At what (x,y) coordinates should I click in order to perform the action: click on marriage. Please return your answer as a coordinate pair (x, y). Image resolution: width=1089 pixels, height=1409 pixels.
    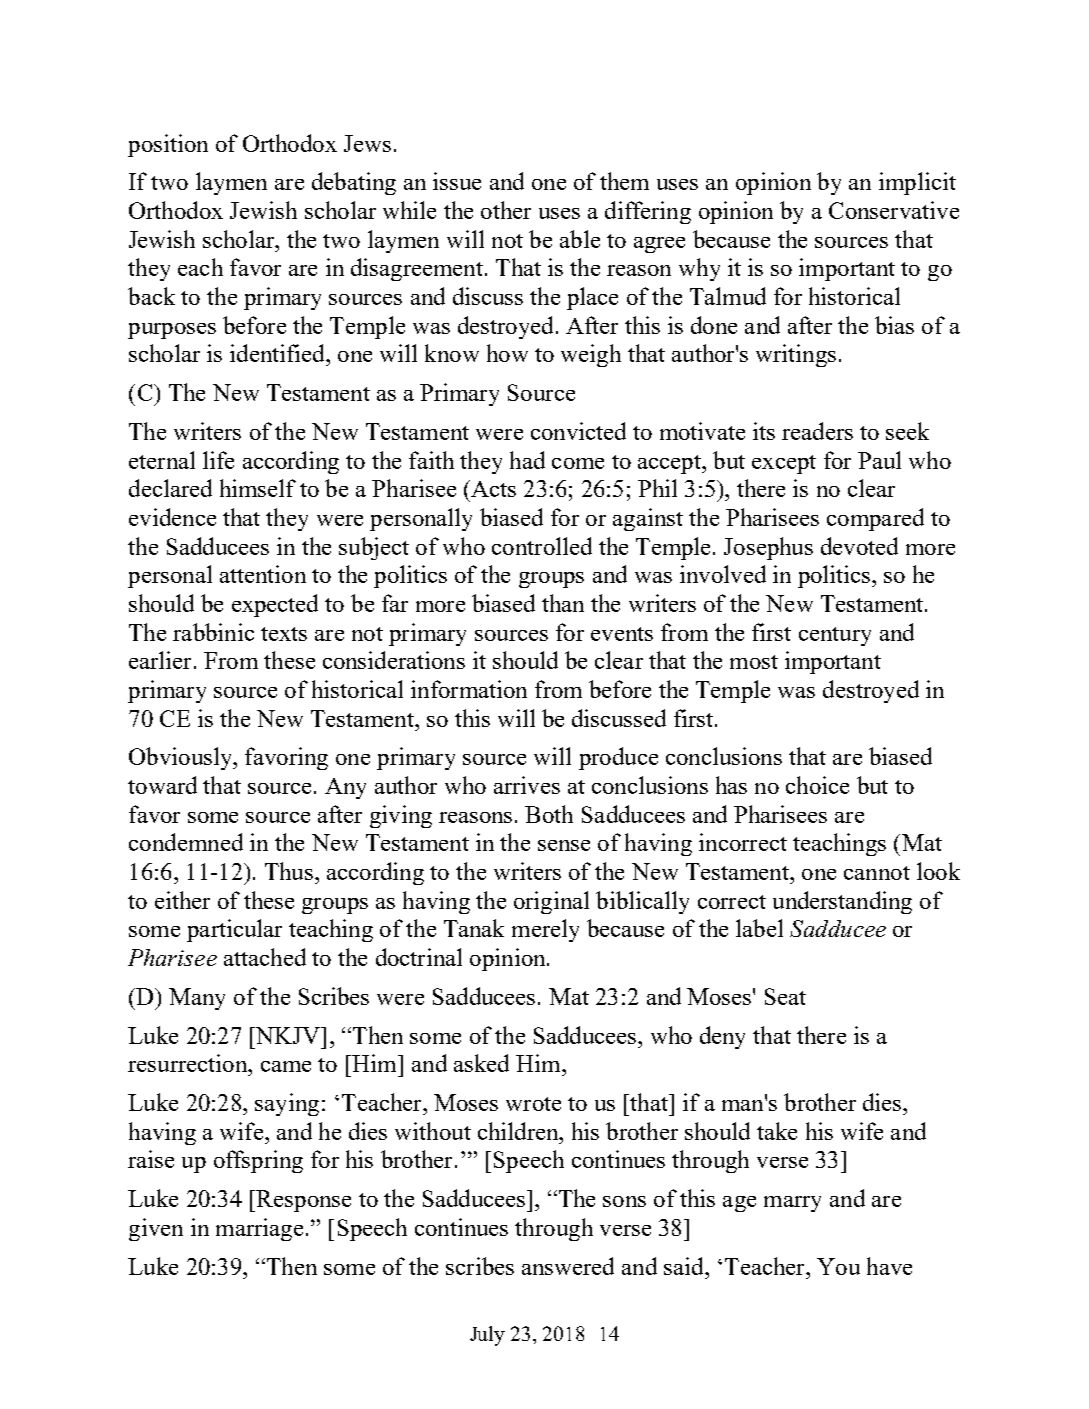
    Looking at the image, I should click on (259, 1229).
